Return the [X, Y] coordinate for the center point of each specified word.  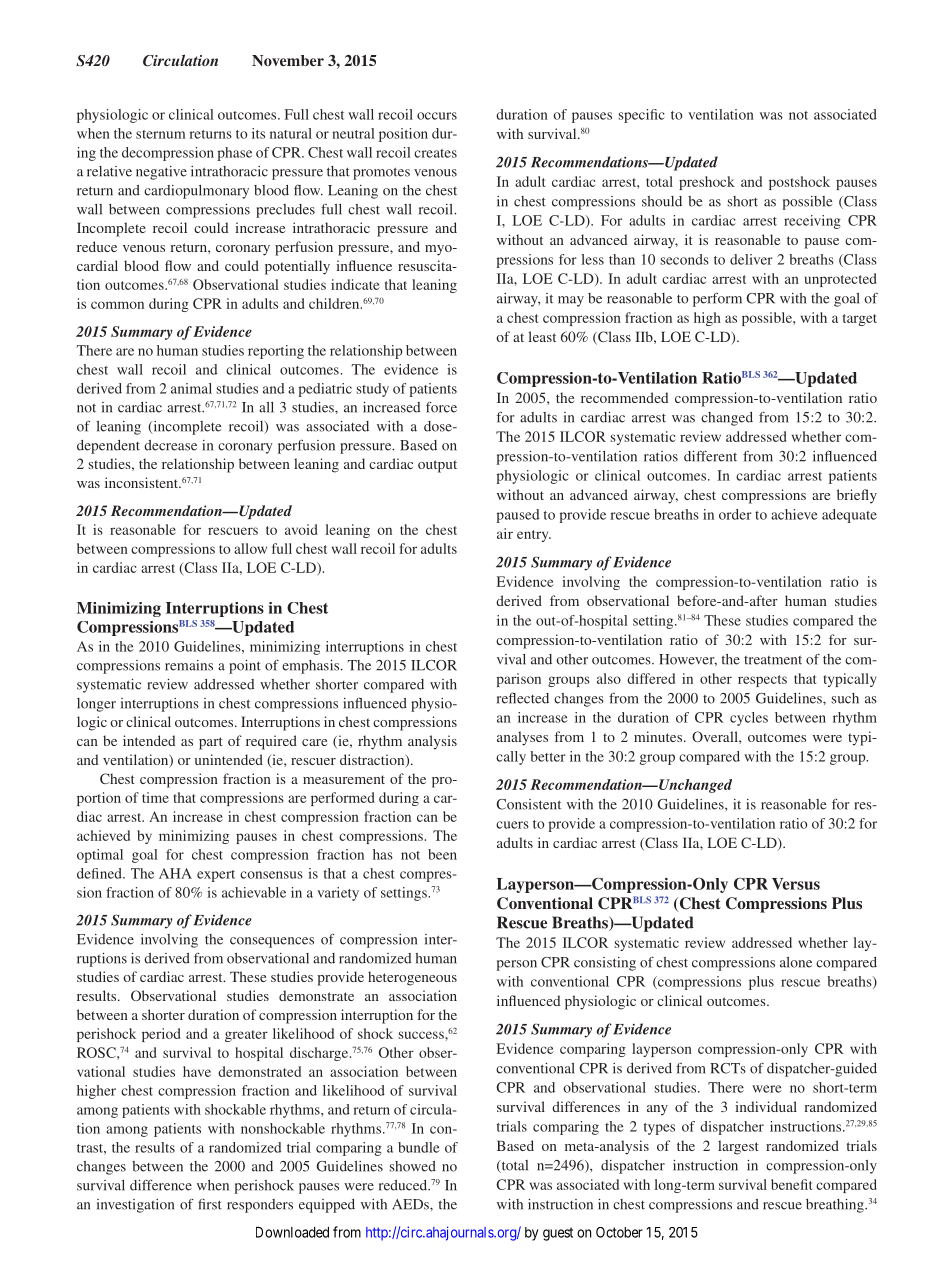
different [710, 456]
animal [191, 388]
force [441, 407]
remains [189, 665]
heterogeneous [412, 978]
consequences [272, 942]
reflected [523, 698]
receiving [812, 222]
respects [762, 681]
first [210, 1204]
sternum [160, 134]
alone [796, 962]
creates [435, 153]
